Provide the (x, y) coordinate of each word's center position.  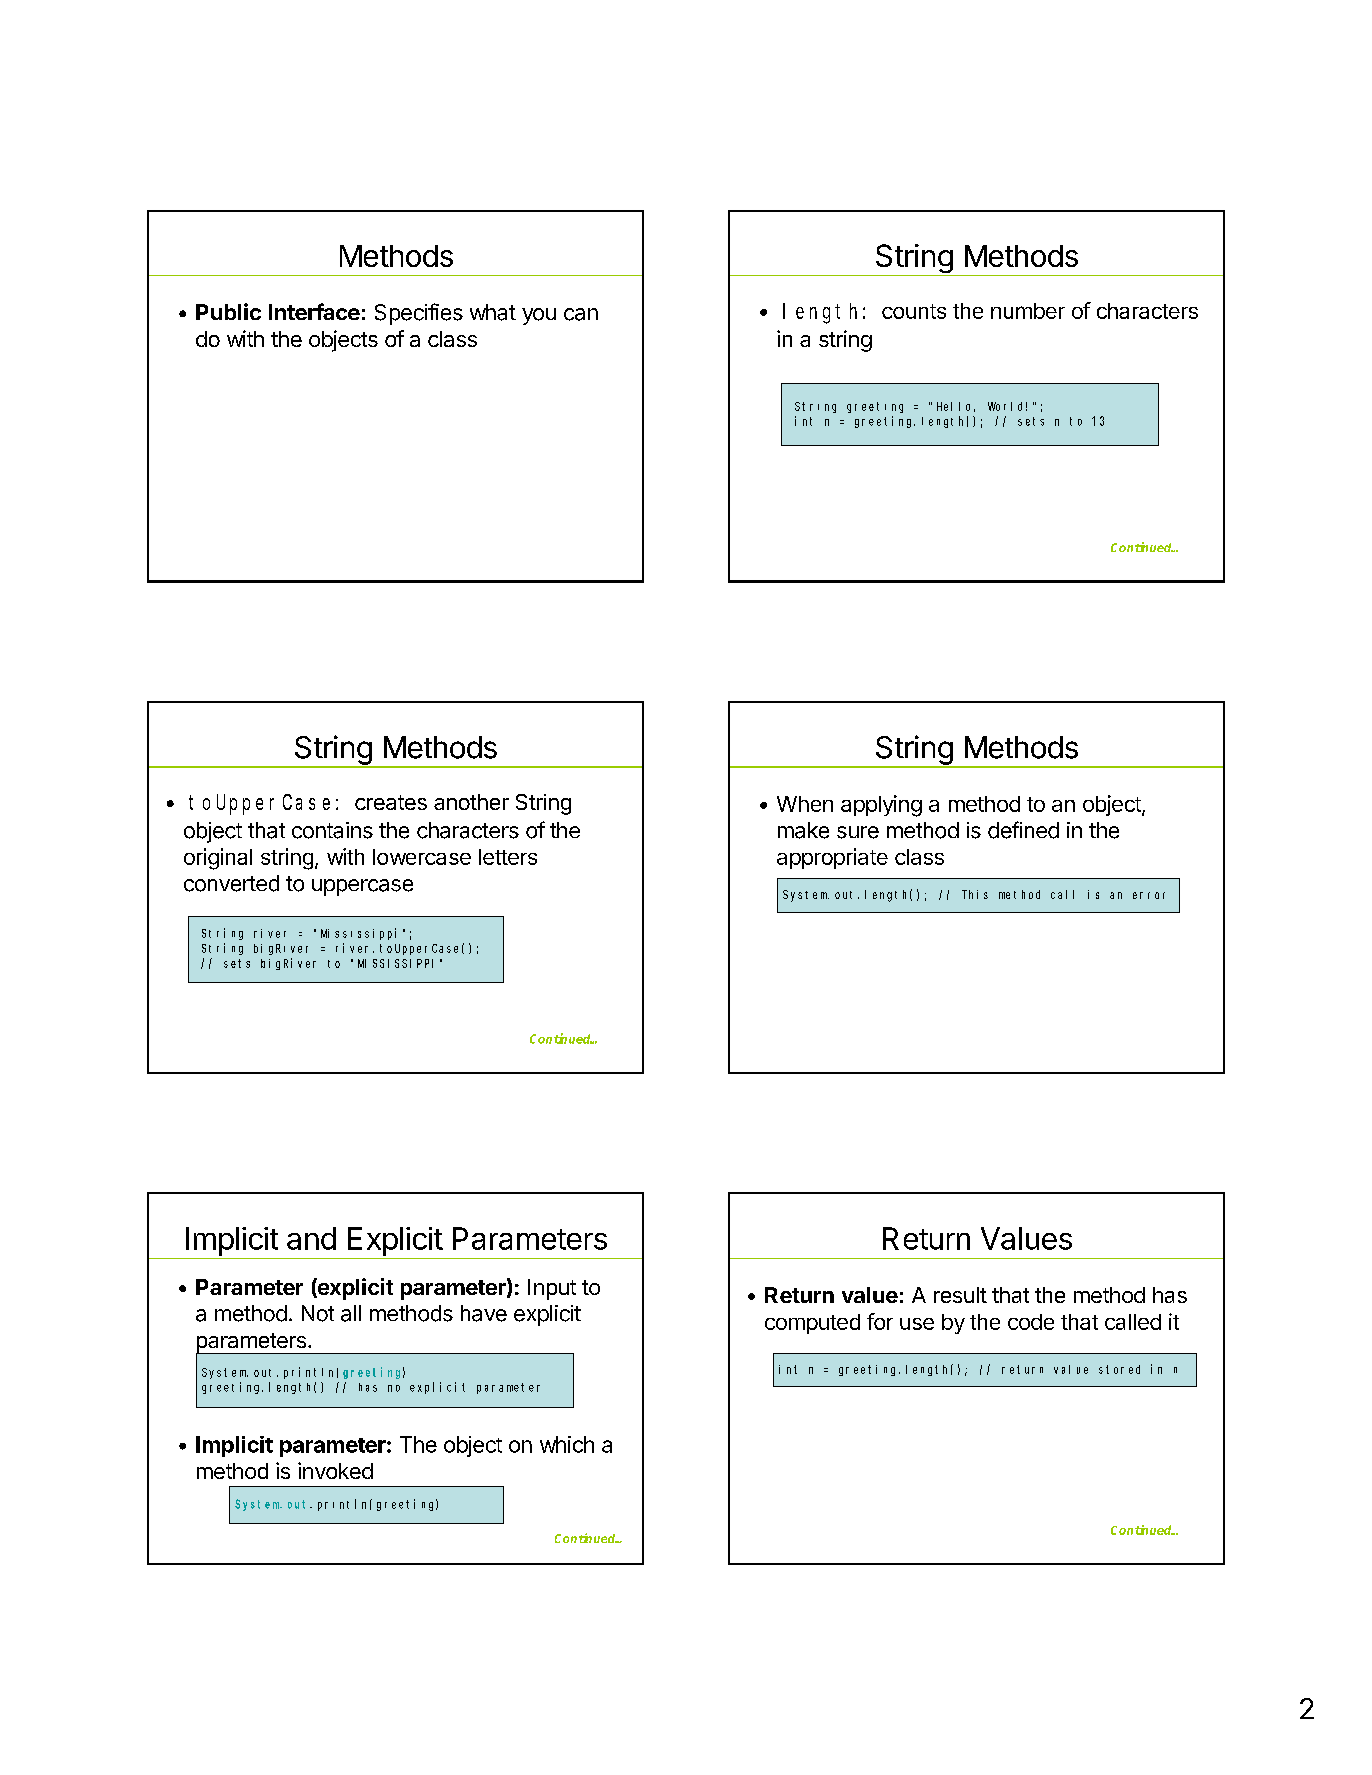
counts (914, 311)
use (917, 1324)
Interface (314, 311)
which (567, 1444)
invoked (335, 1470)
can (581, 314)
